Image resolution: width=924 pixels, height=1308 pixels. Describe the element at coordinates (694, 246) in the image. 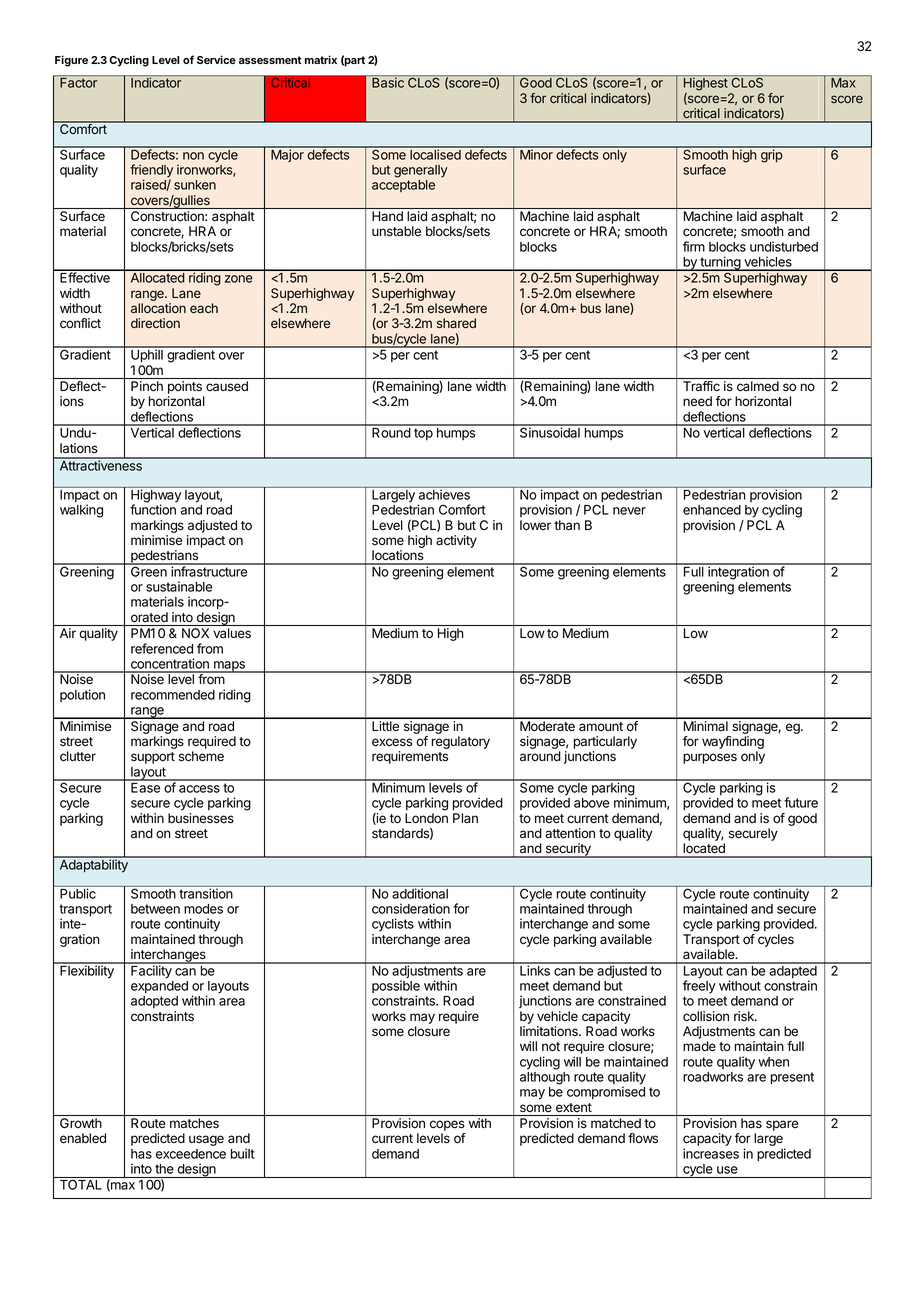

I see `firm` at that location.
